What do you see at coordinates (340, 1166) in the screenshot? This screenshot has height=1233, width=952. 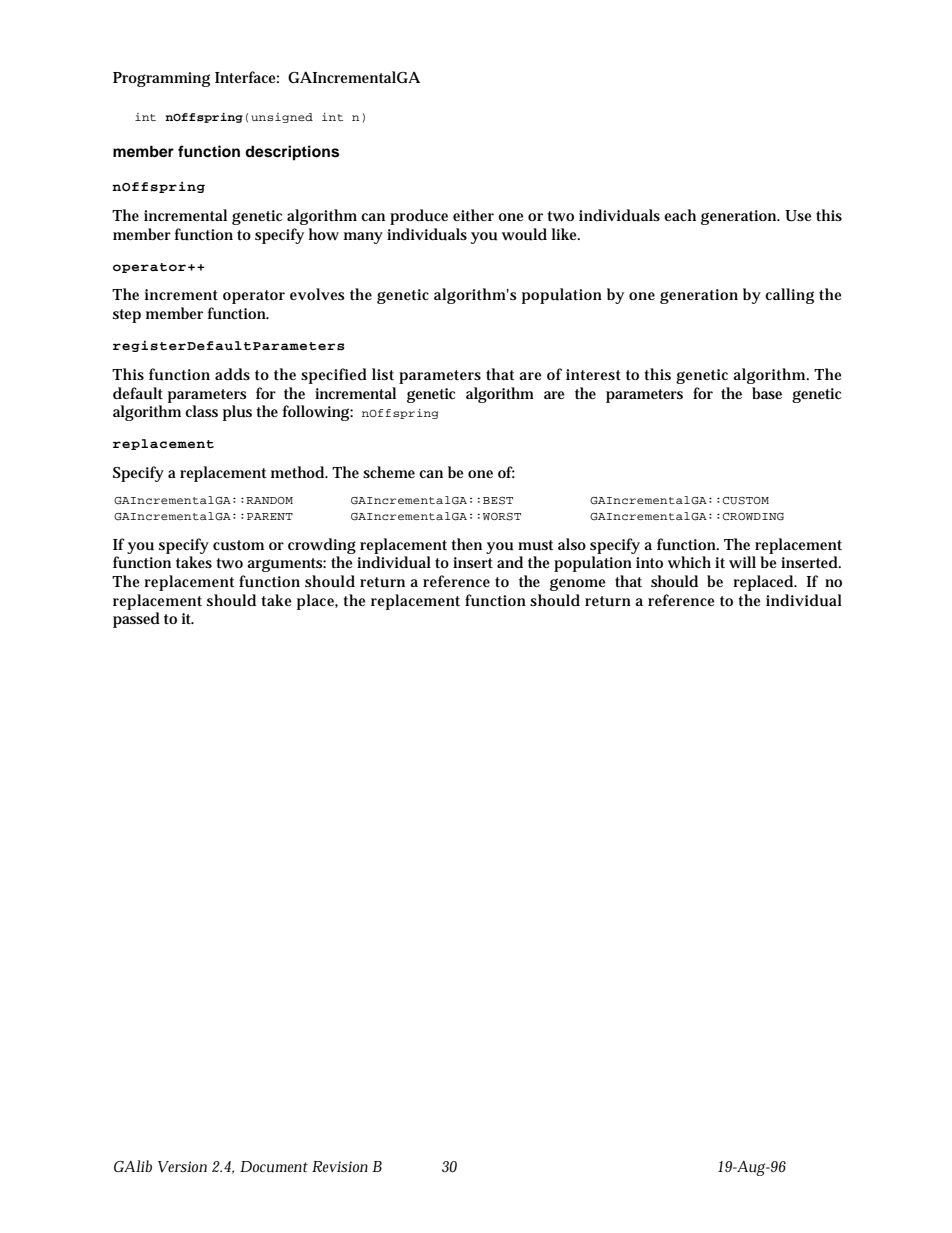 I see `Revision` at bounding box center [340, 1166].
